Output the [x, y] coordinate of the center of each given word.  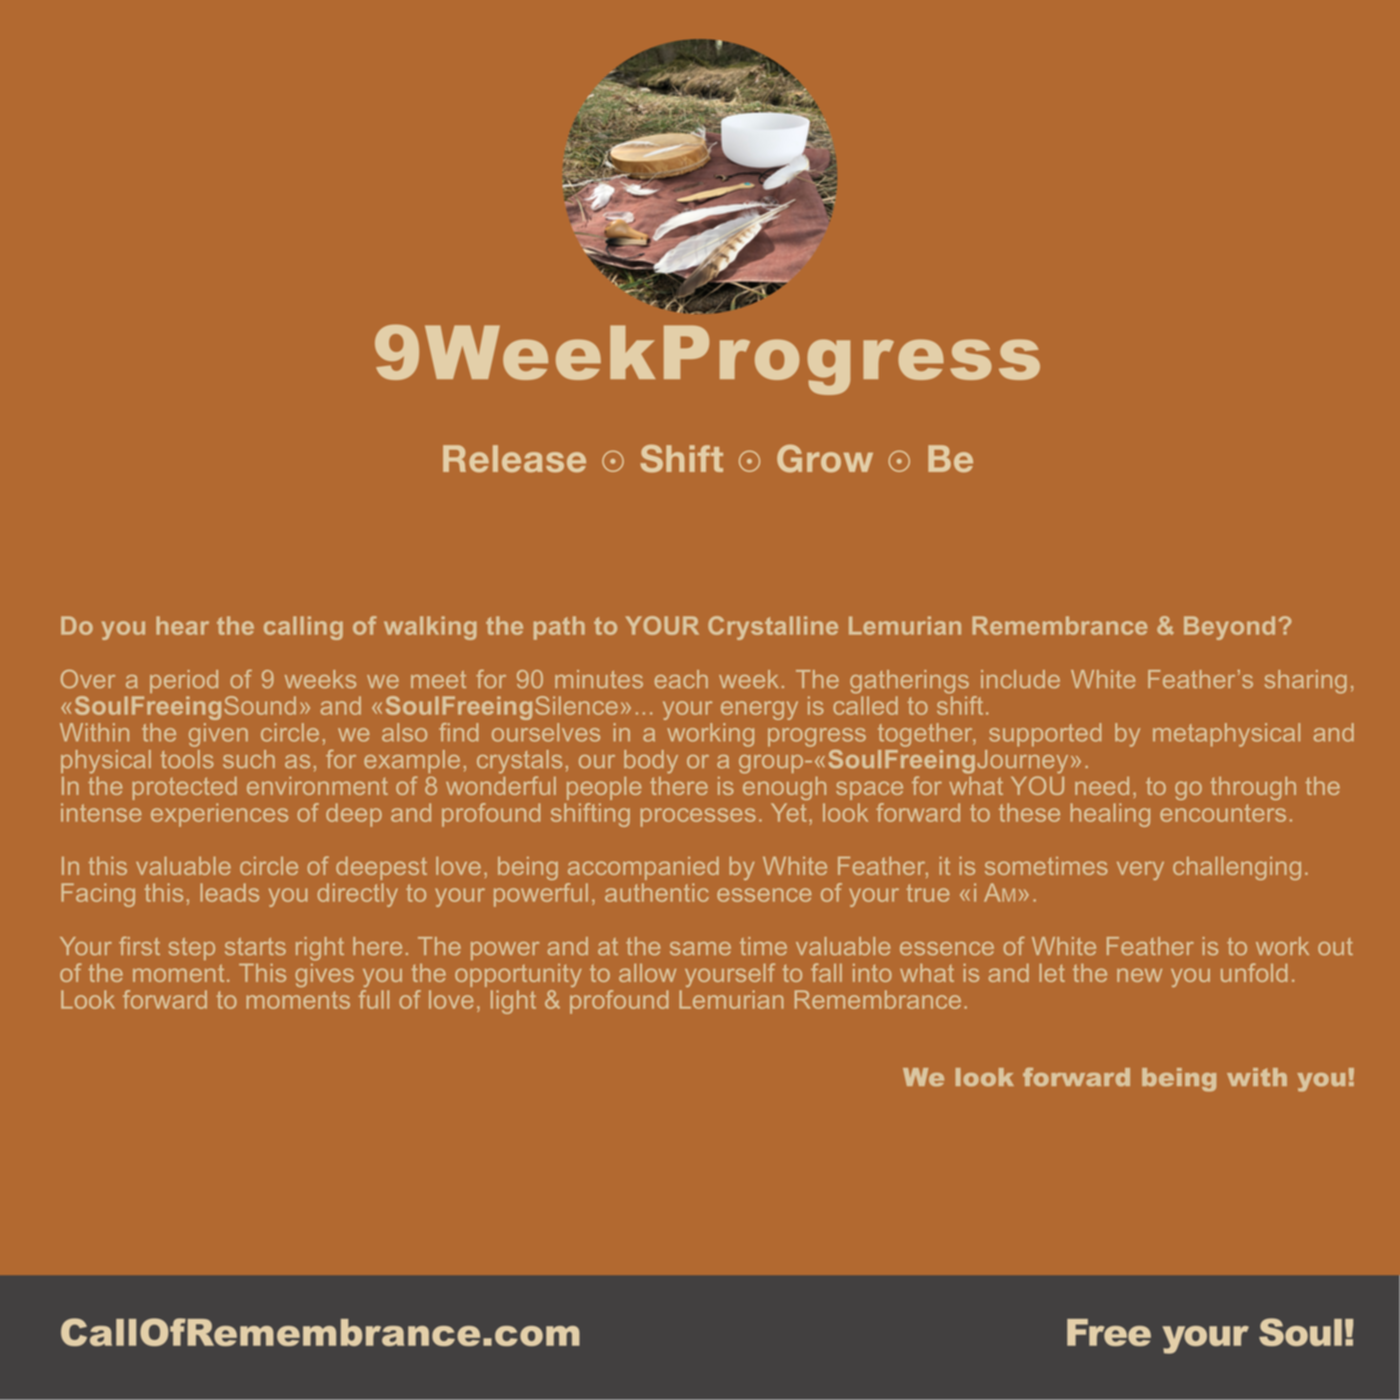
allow [647, 973]
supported [1045, 735]
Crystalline [773, 628]
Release [514, 458]
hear [182, 625]
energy [759, 710]
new [1139, 975]
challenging [1237, 868]
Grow [825, 459]
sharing [1306, 682]
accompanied [643, 868]
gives [324, 975]
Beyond [1229, 628]
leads [229, 892]
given [218, 735]
